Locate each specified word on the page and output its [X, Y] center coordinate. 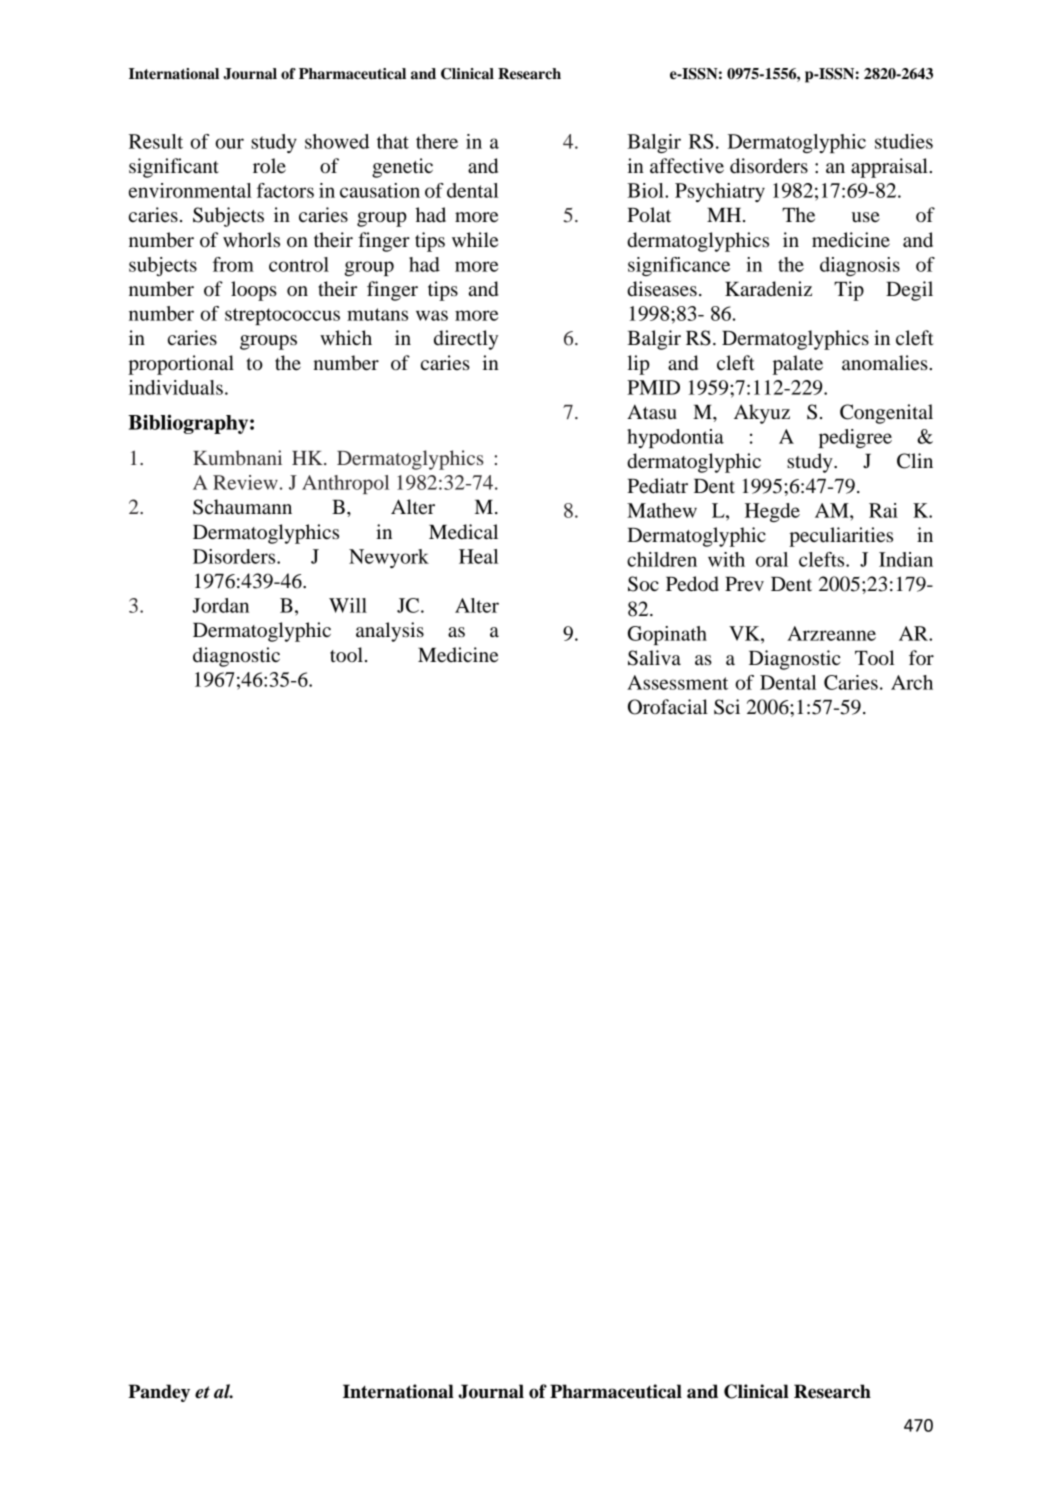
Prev [744, 584]
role [269, 166]
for [921, 657]
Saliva [654, 658]
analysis [390, 632]
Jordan [220, 605]
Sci [727, 707]
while [475, 239]
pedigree [855, 438]
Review [245, 482]
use [866, 217]
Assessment [677, 682]
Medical [463, 532]
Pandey [159, 1393]
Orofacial [668, 707]
